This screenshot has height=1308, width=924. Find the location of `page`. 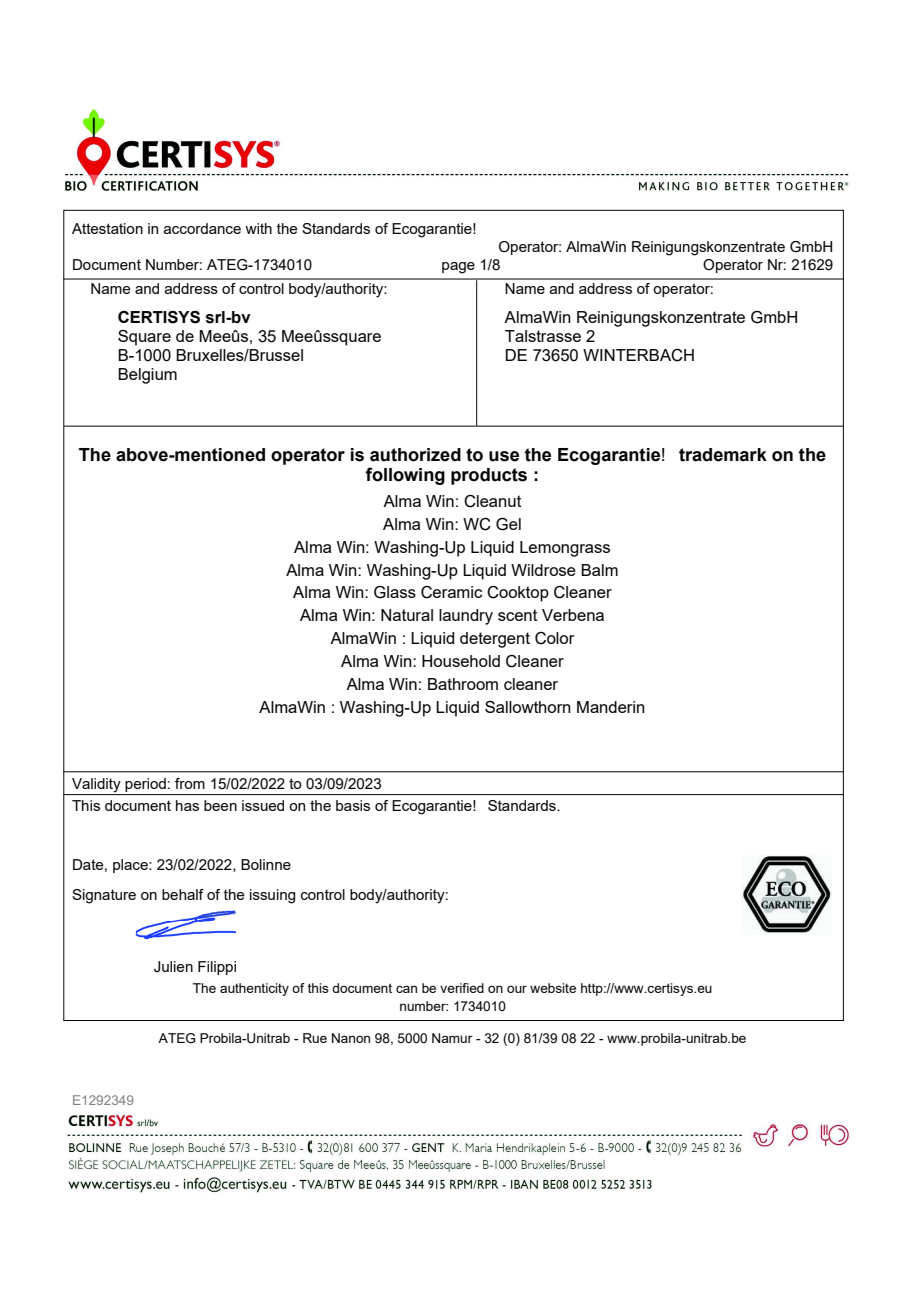

page is located at coordinates (458, 268).
